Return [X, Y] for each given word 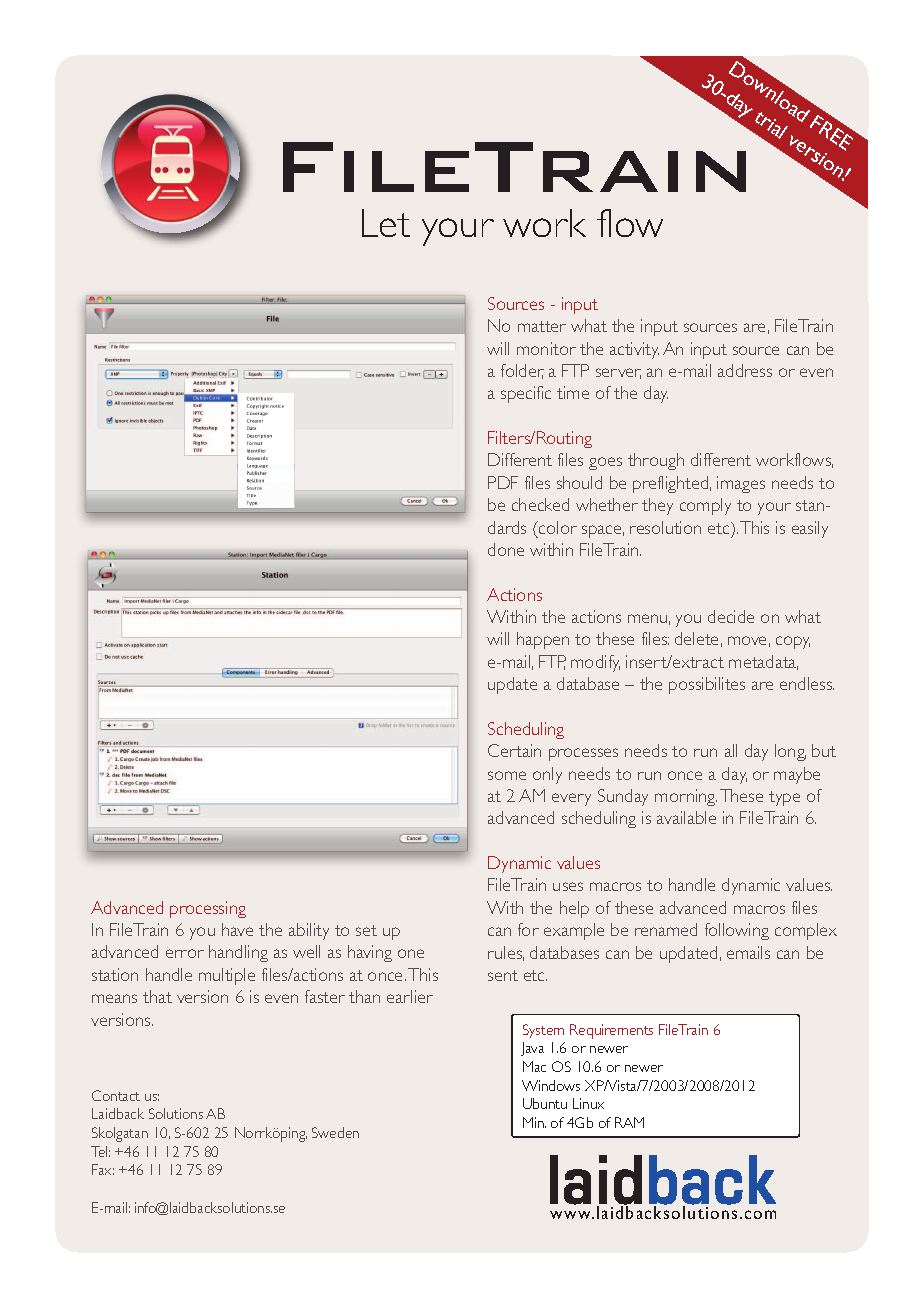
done [506, 549]
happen [543, 640]
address [745, 370]
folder [522, 371]
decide [731, 616]
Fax [103, 1169]
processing [208, 909]
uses [568, 886]
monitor [546, 348]
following [737, 931]
